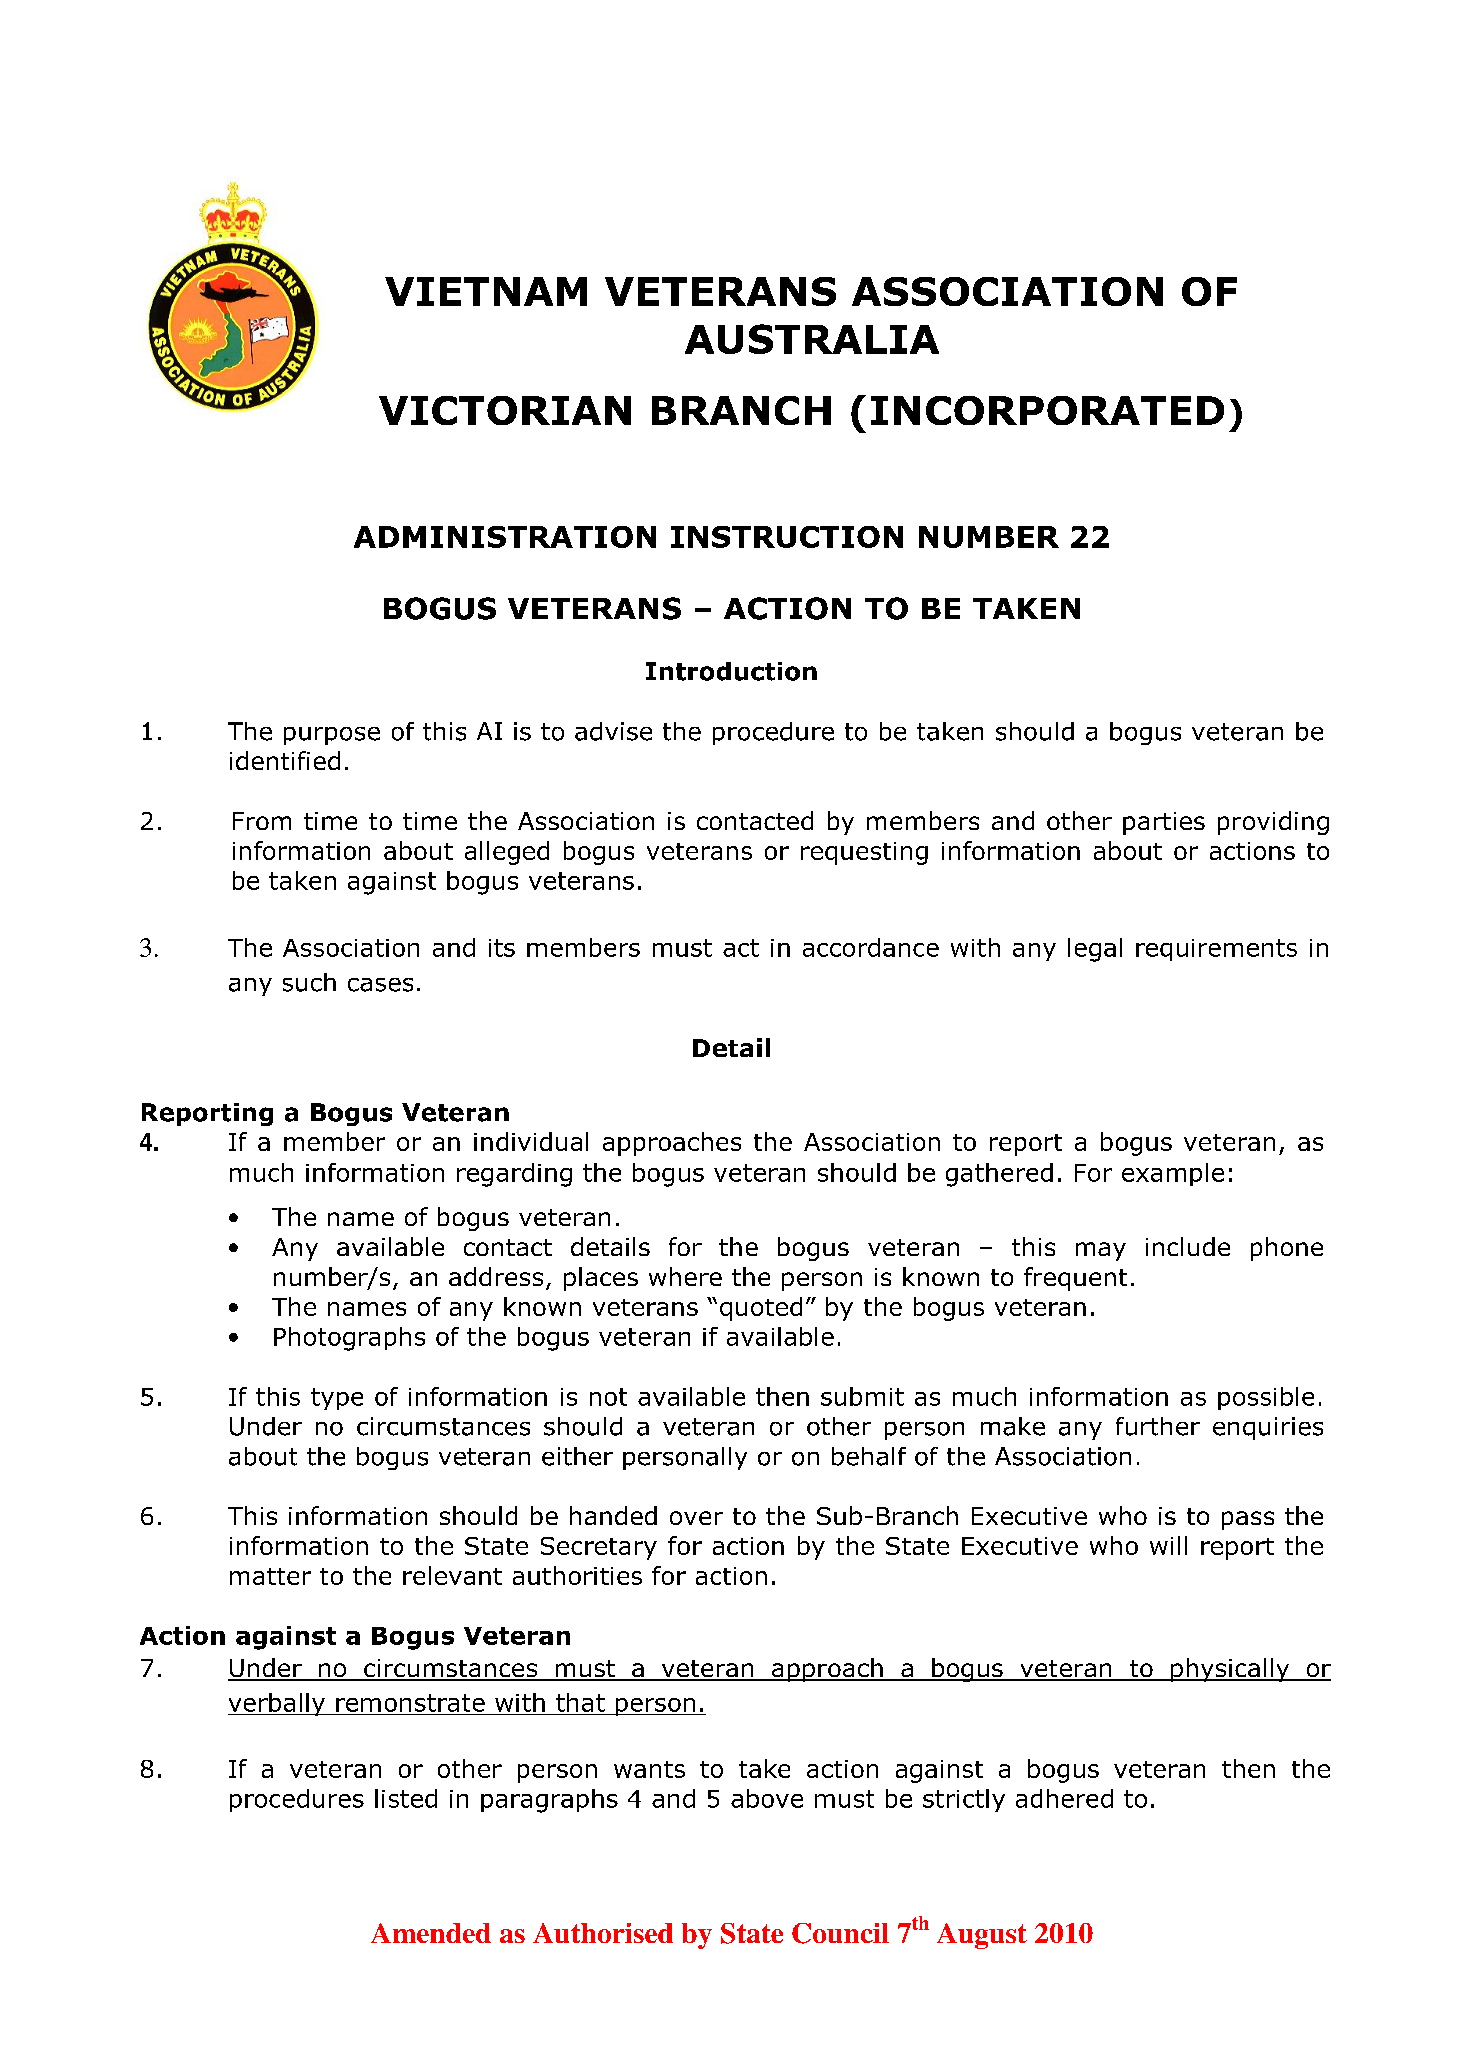 The height and width of the screenshot is (2071, 1463). What do you see at coordinates (812, 339) in the screenshot?
I see `AUSTRALIA` at bounding box center [812, 339].
